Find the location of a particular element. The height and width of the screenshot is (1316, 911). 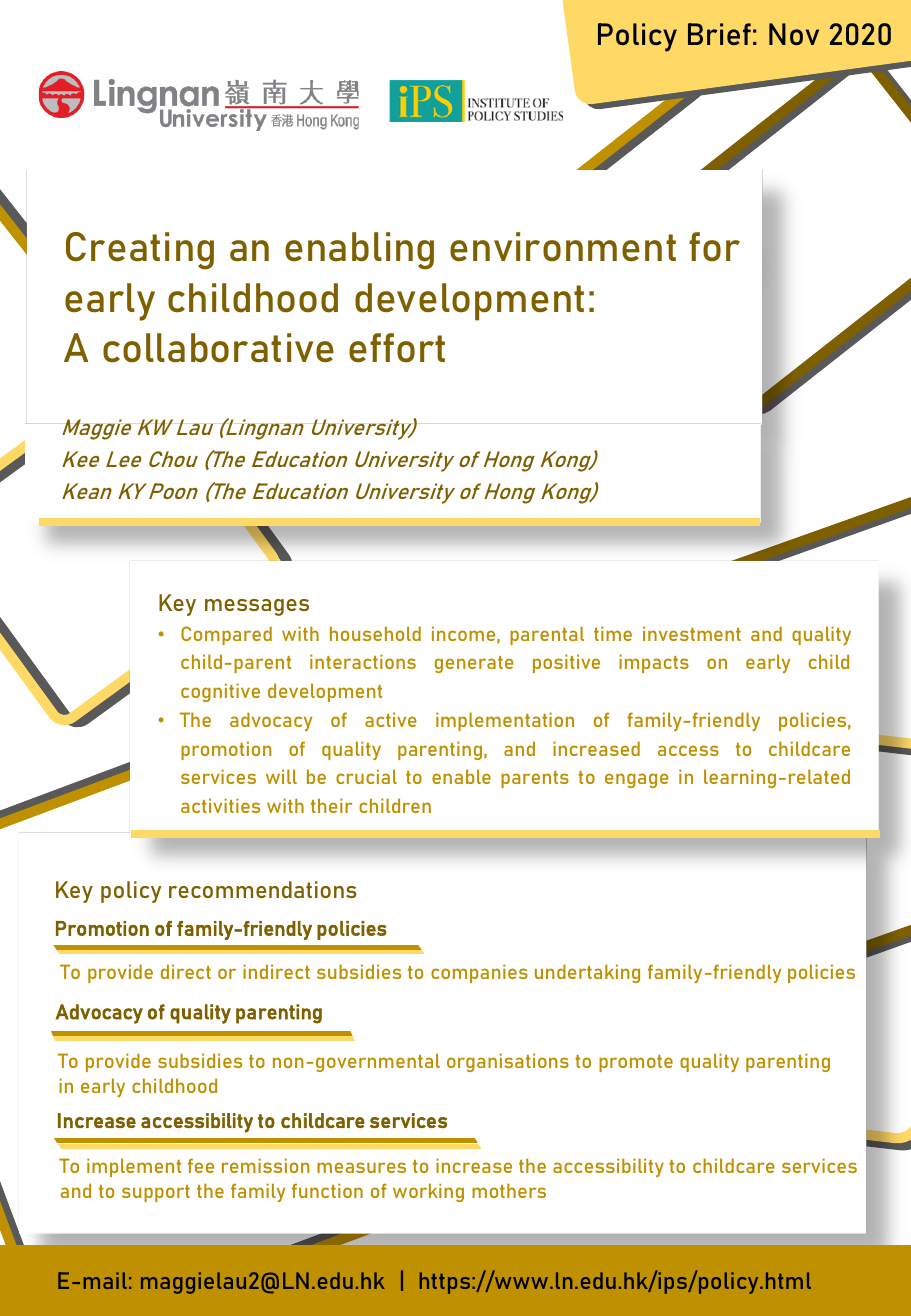

environment is located at coordinates (563, 247).
